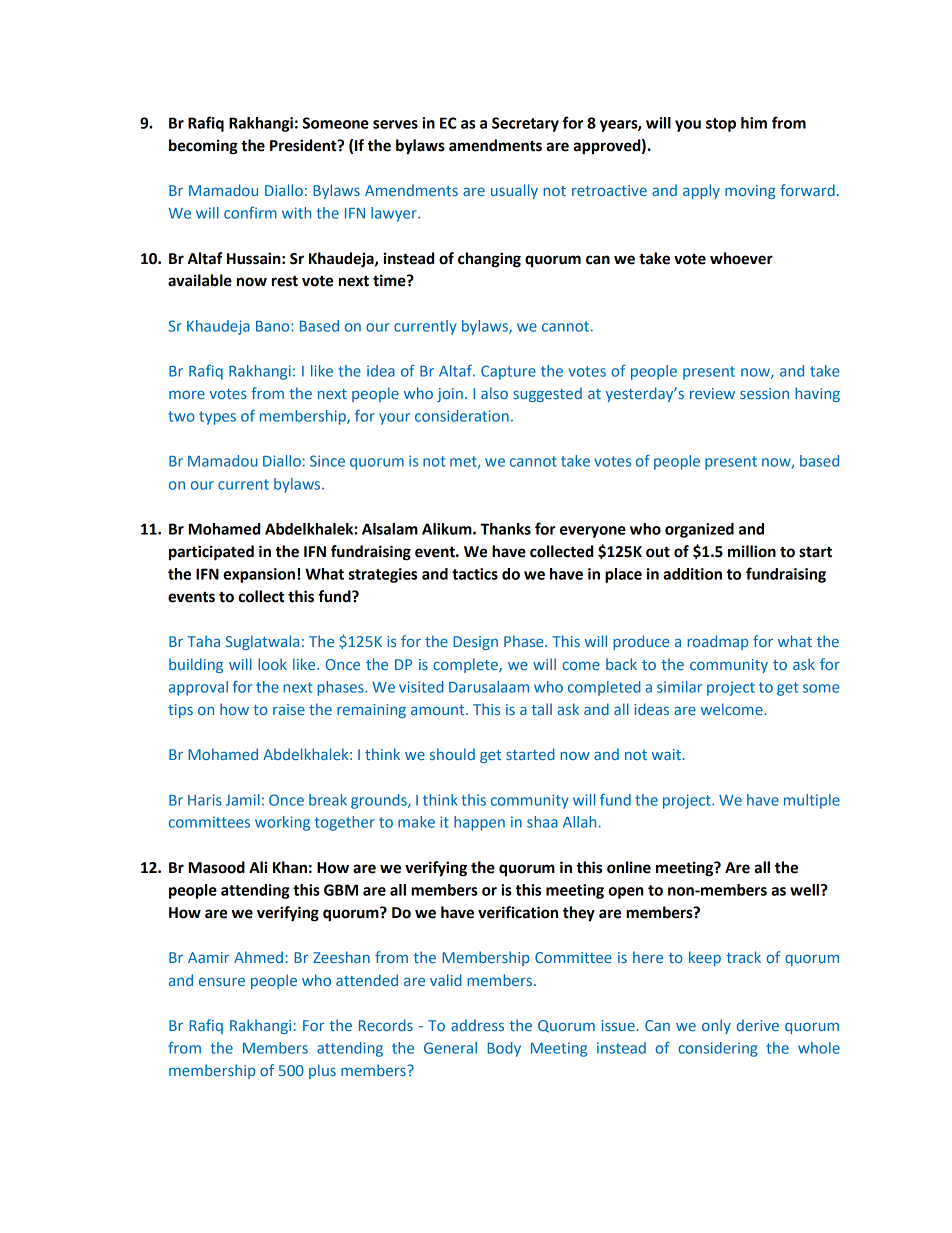  Describe the element at coordinates (754, 123) in the screenshot. I see `him` at that location.
